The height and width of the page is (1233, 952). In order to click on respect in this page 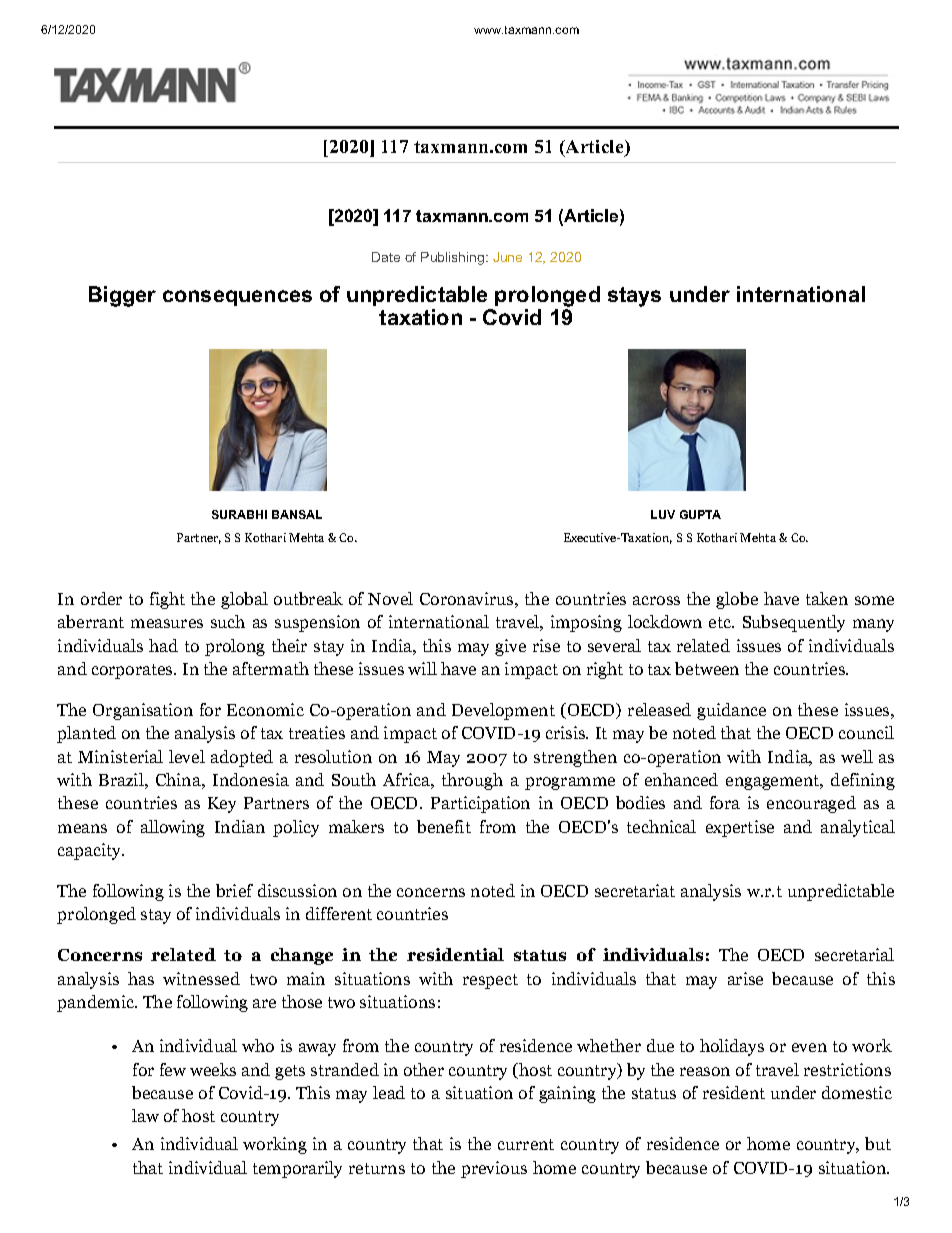, I will do `click(490, 981)`.
